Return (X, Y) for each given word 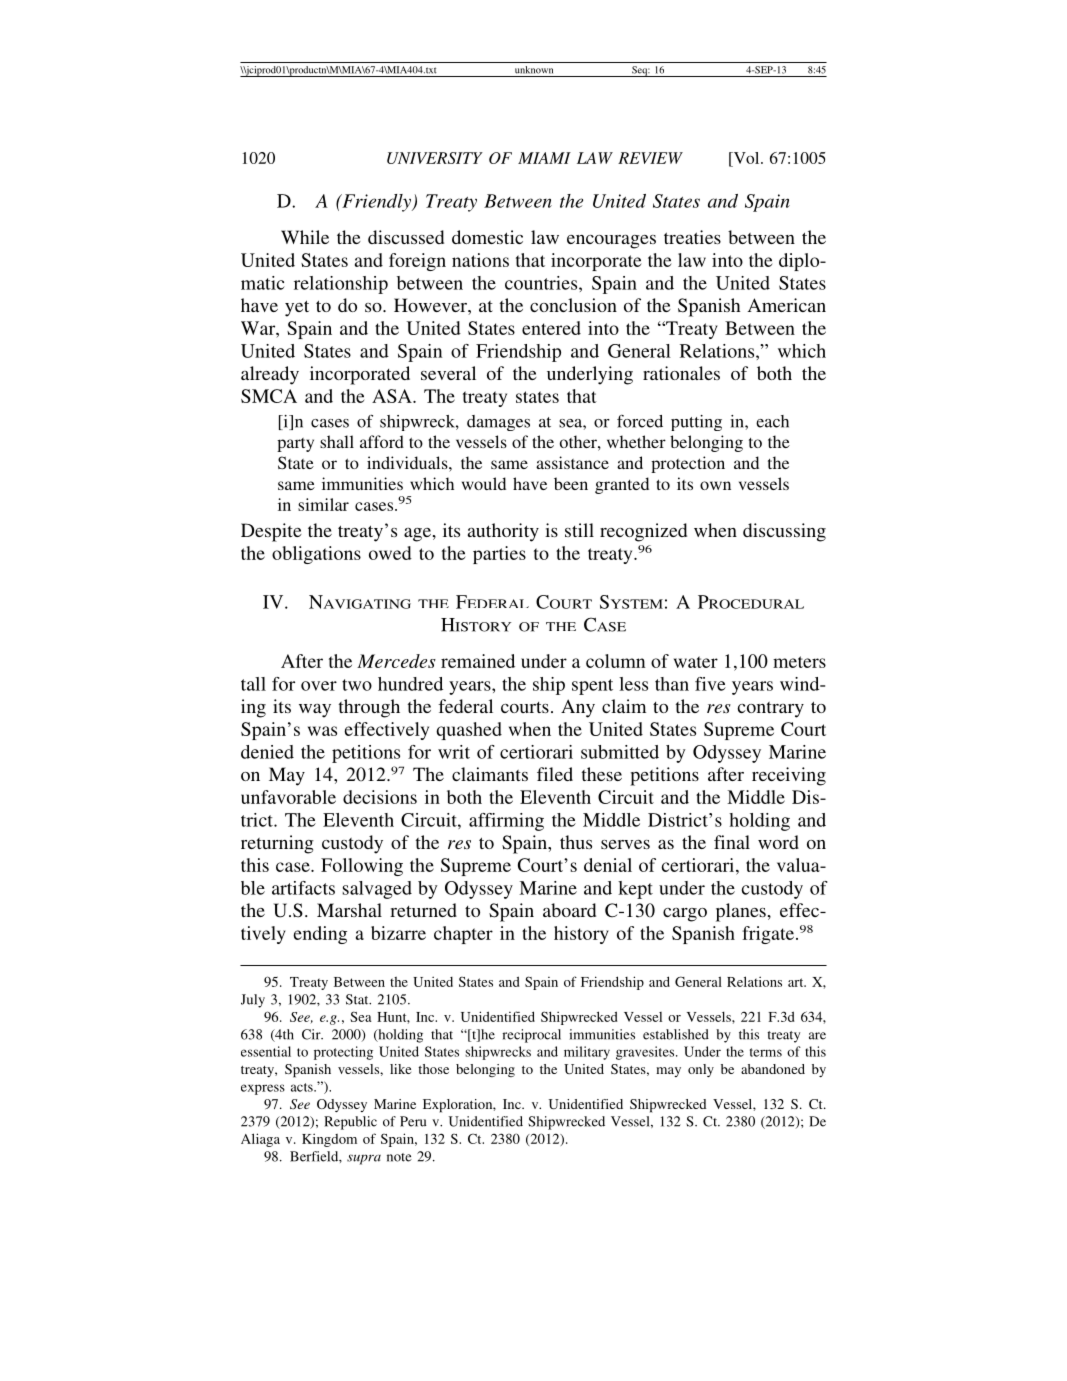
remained (478, 661)
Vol (746, 158)
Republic (350, 1123)
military (587, 1053)
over (319, 686)
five (710, 684)
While (305, 237)
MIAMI (544, 158)
